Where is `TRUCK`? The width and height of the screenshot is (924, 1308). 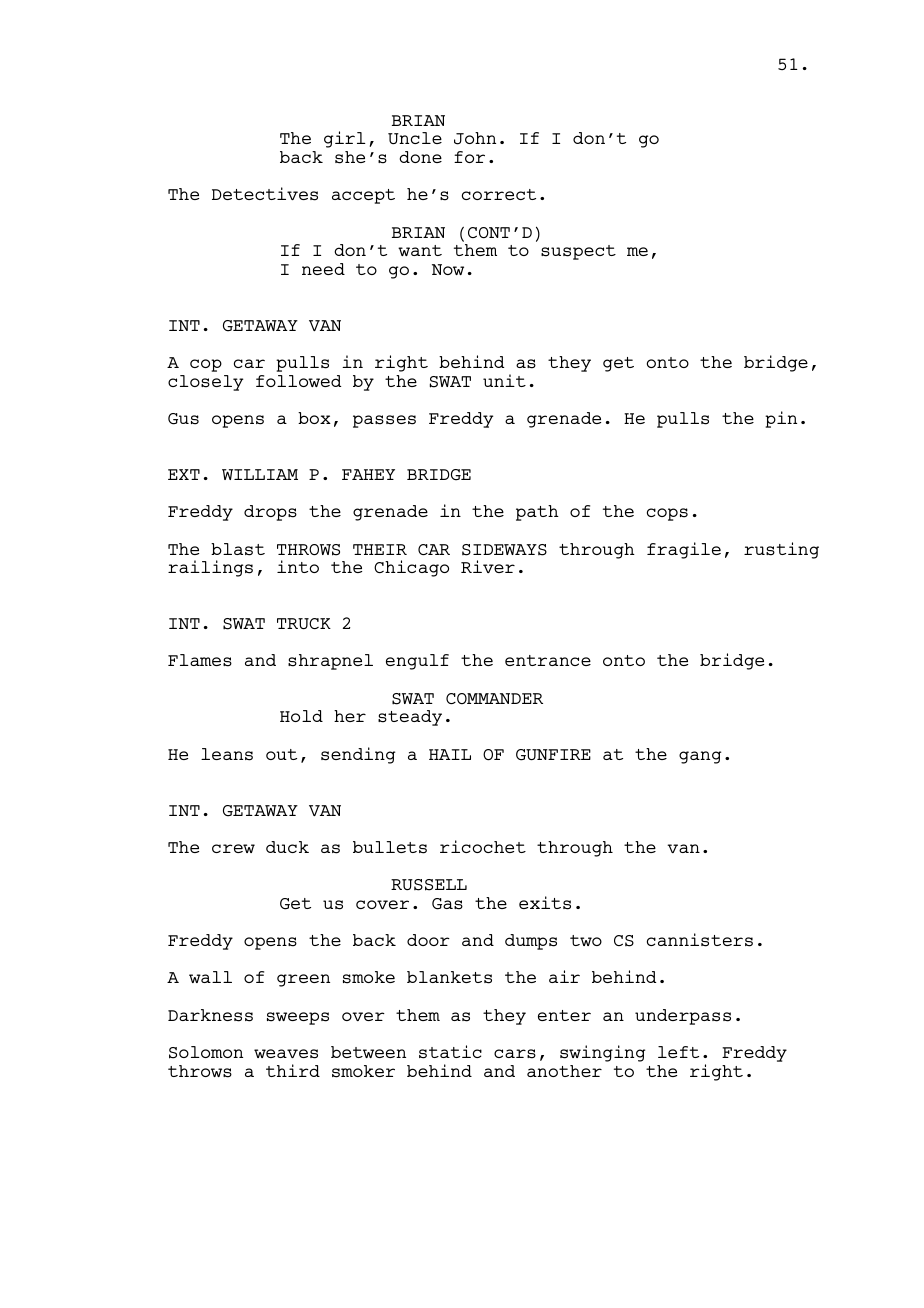 TRUCK is located at coordinates (304, 624).
